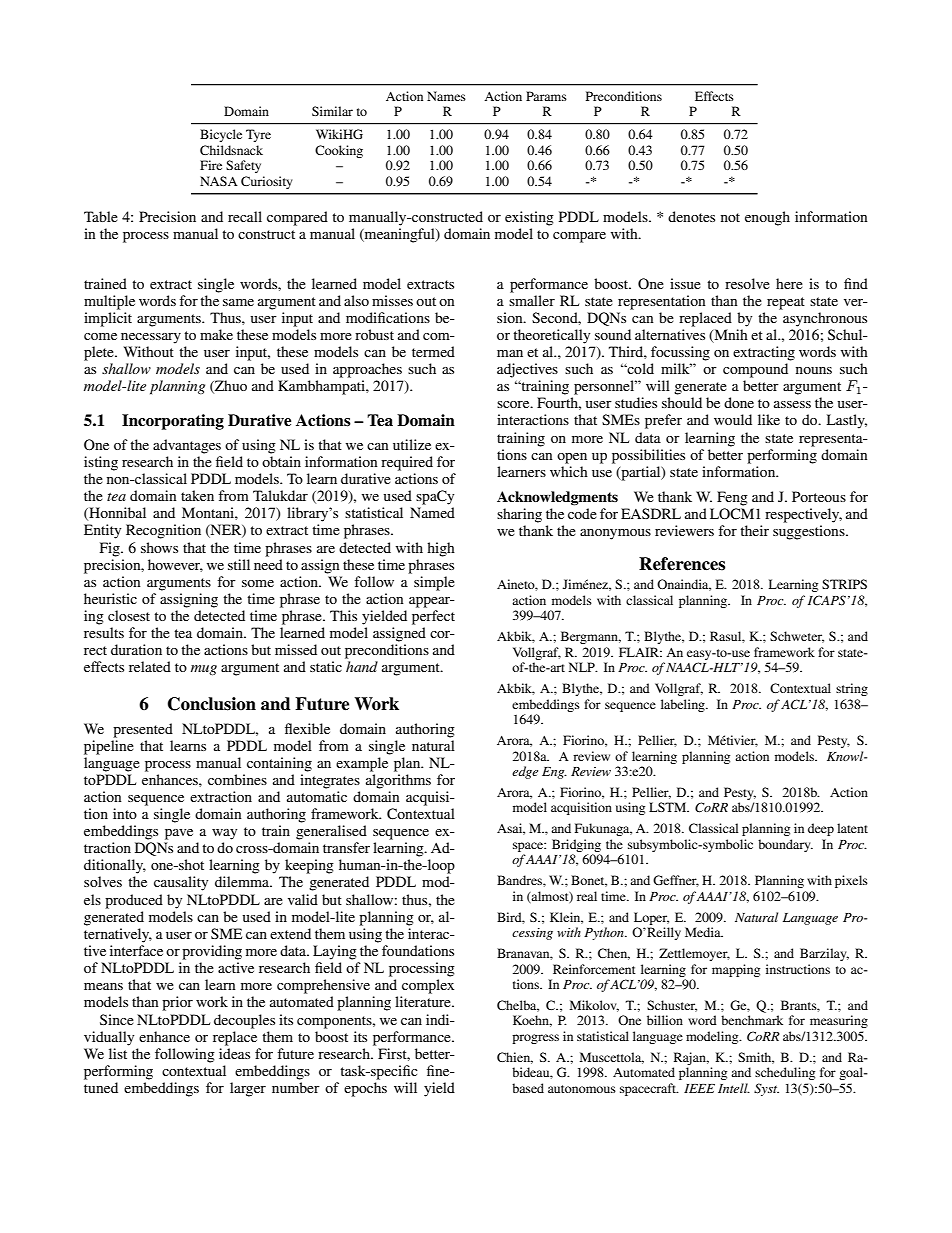 Image resolution: width=952 pixels, height=1233 pixels. I want to click on simple, so click(434, 583).
